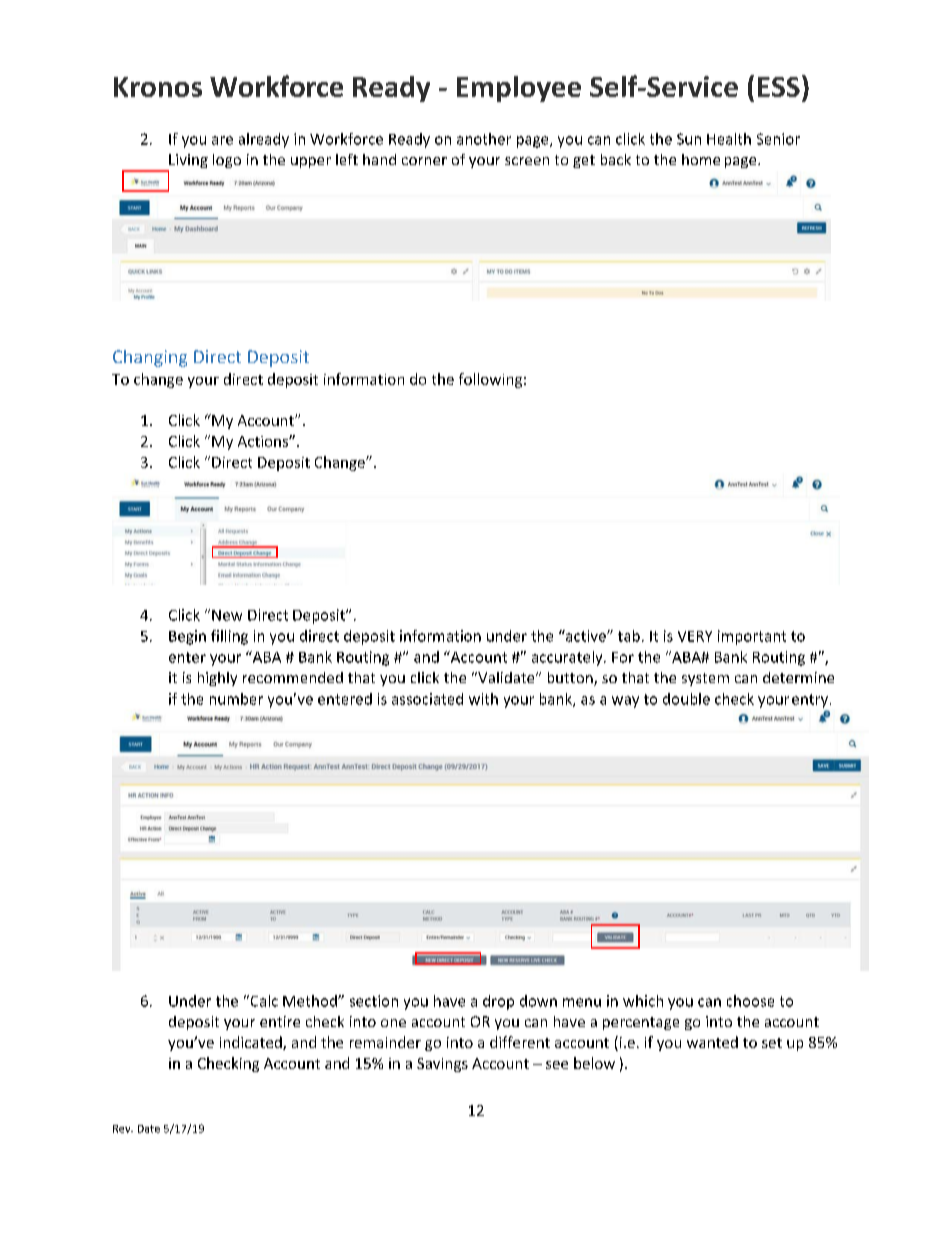 This screenshot has width=952, height=1233. I want to click on another, so click(484, 139).
